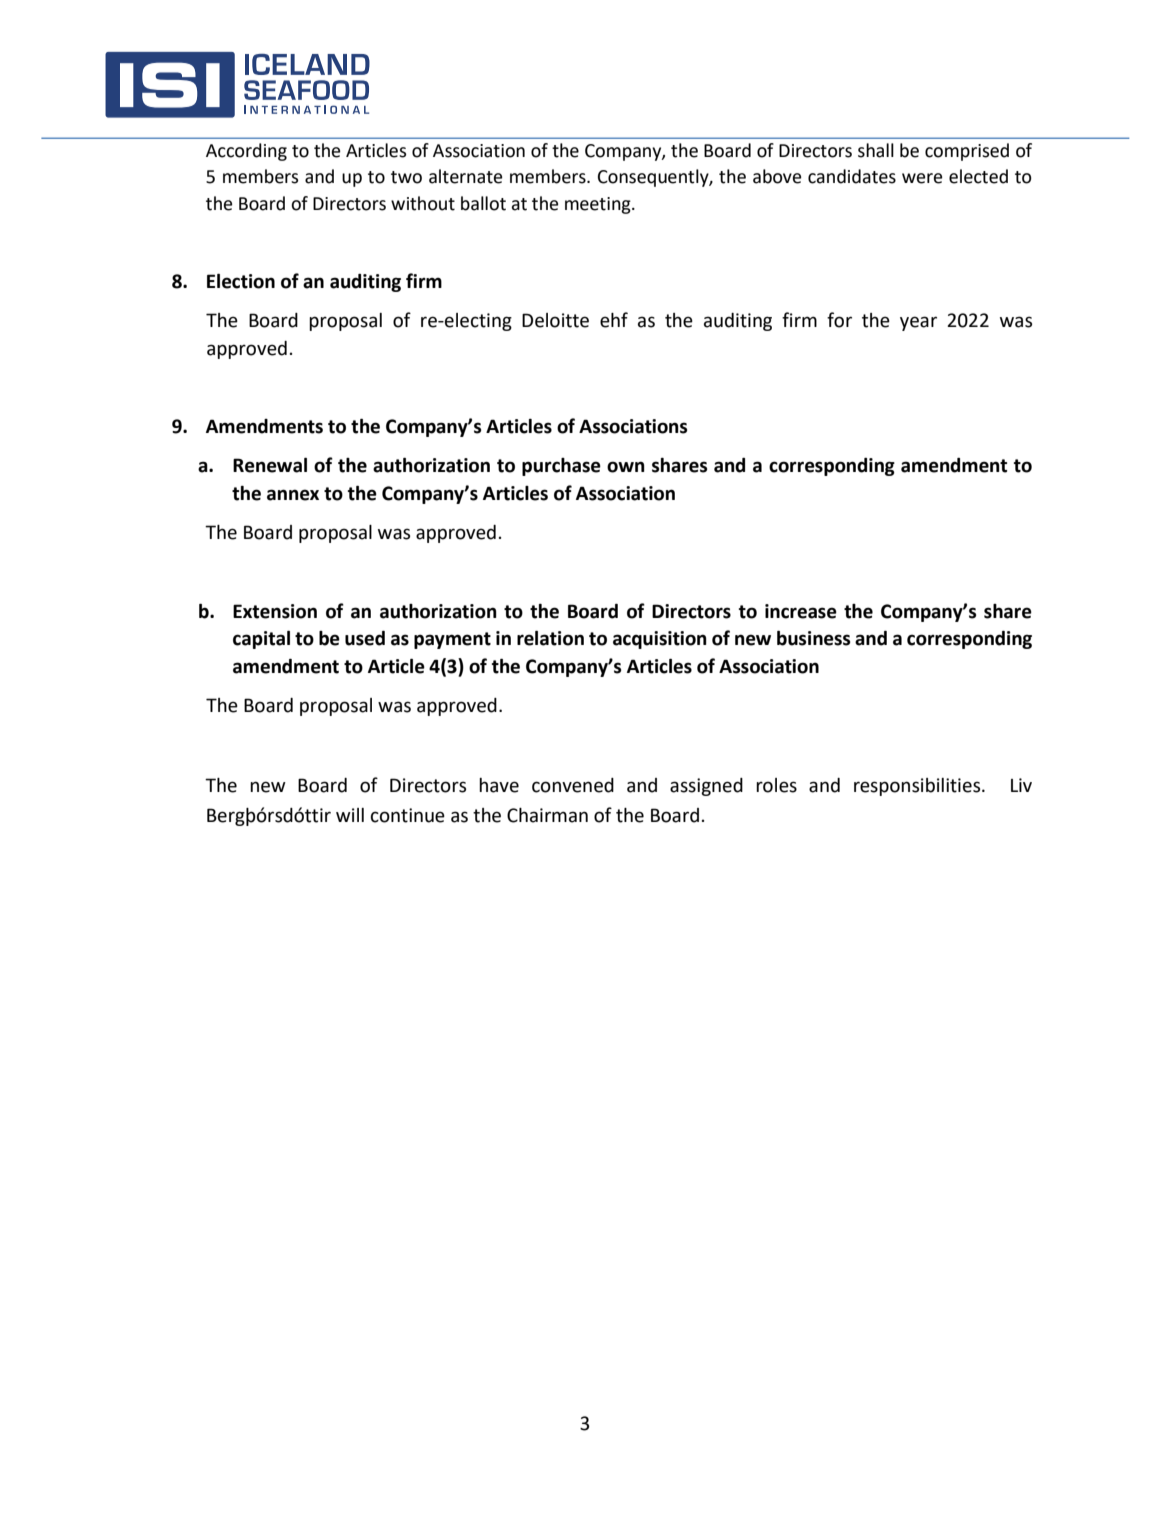 This screenshot has width=1170, height=1515. I want to click on two, so click(406, 177).
